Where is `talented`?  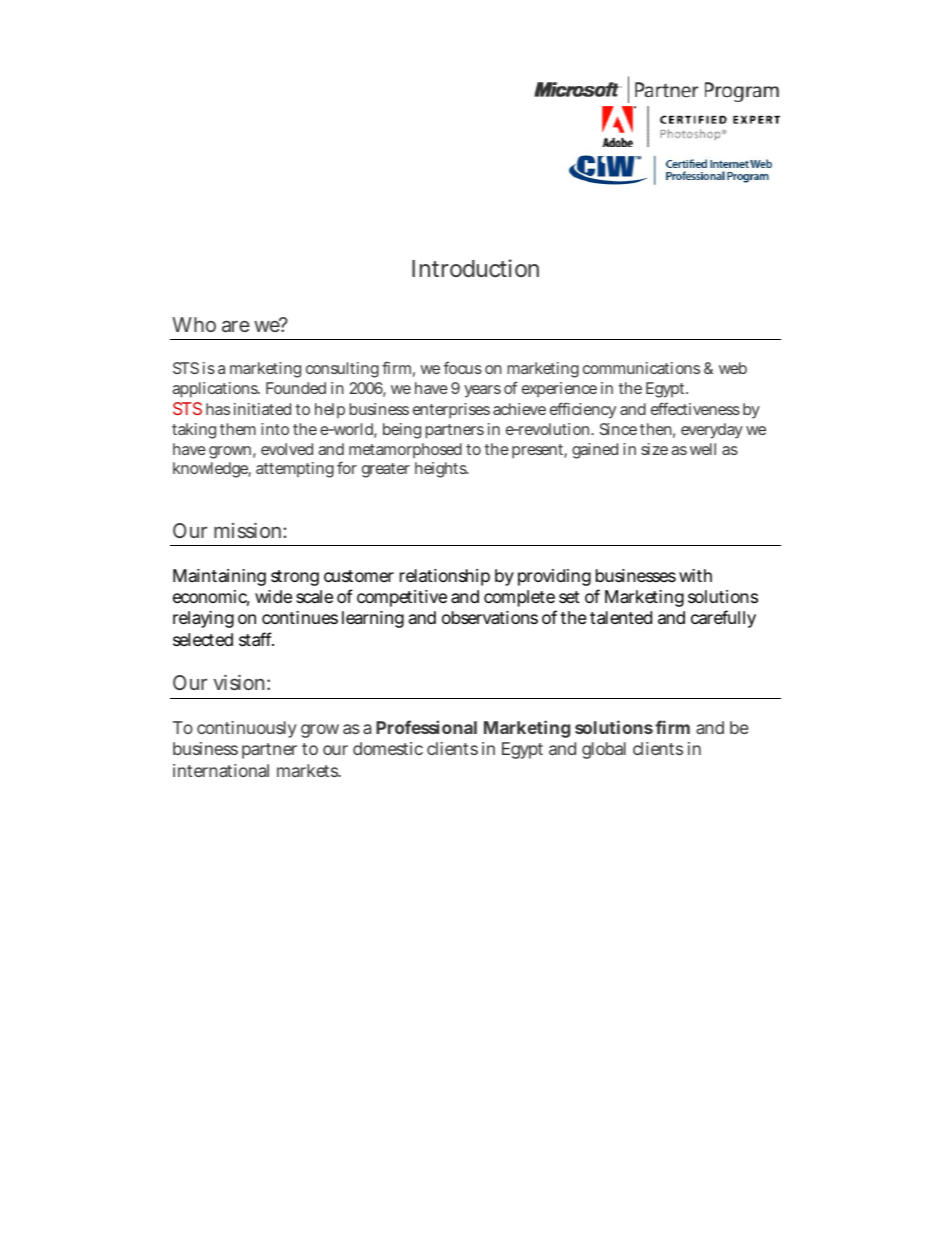
talented is located at coordinates (621, 618).
